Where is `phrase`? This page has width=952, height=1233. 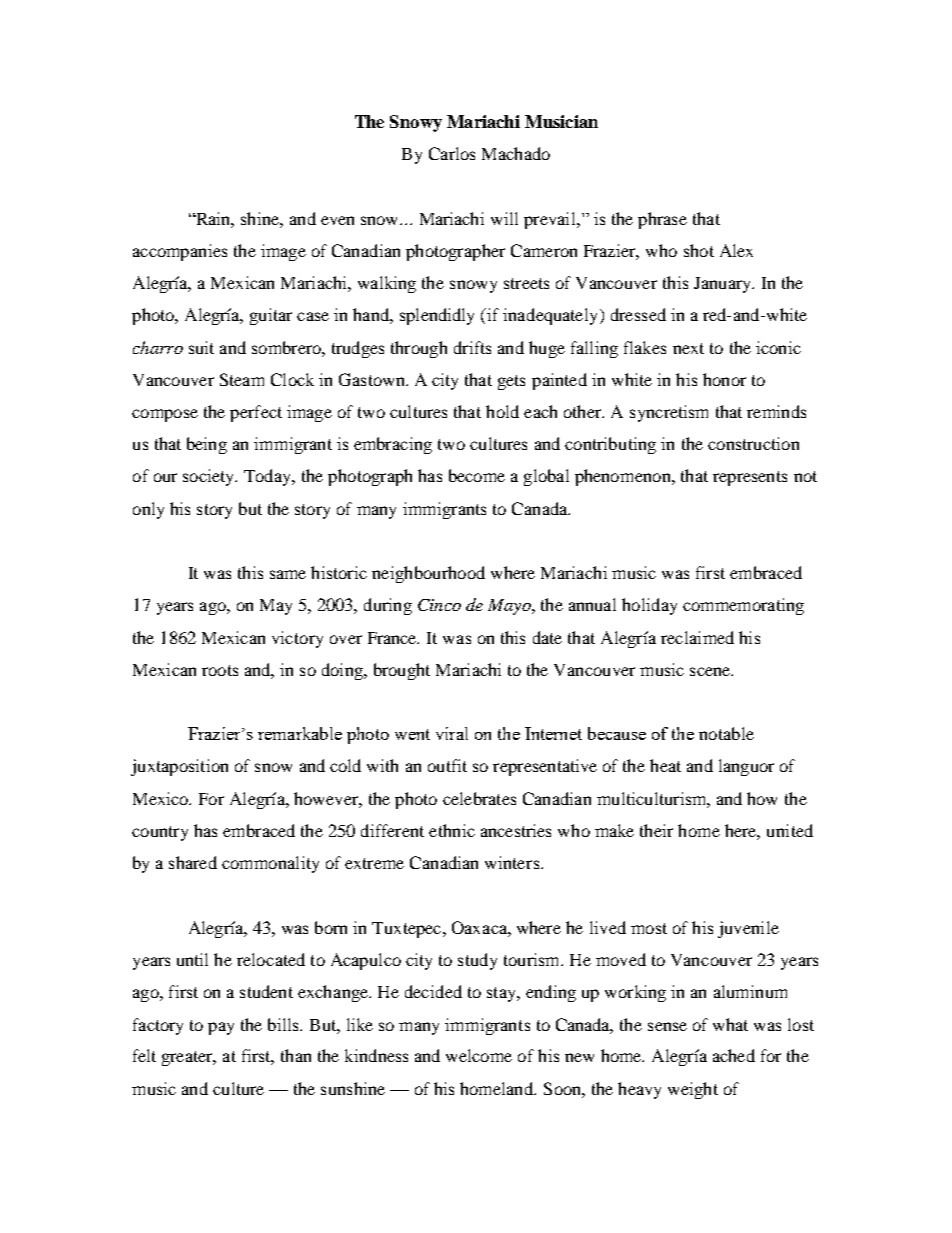
phrase is located at coordinates (662, 220).
